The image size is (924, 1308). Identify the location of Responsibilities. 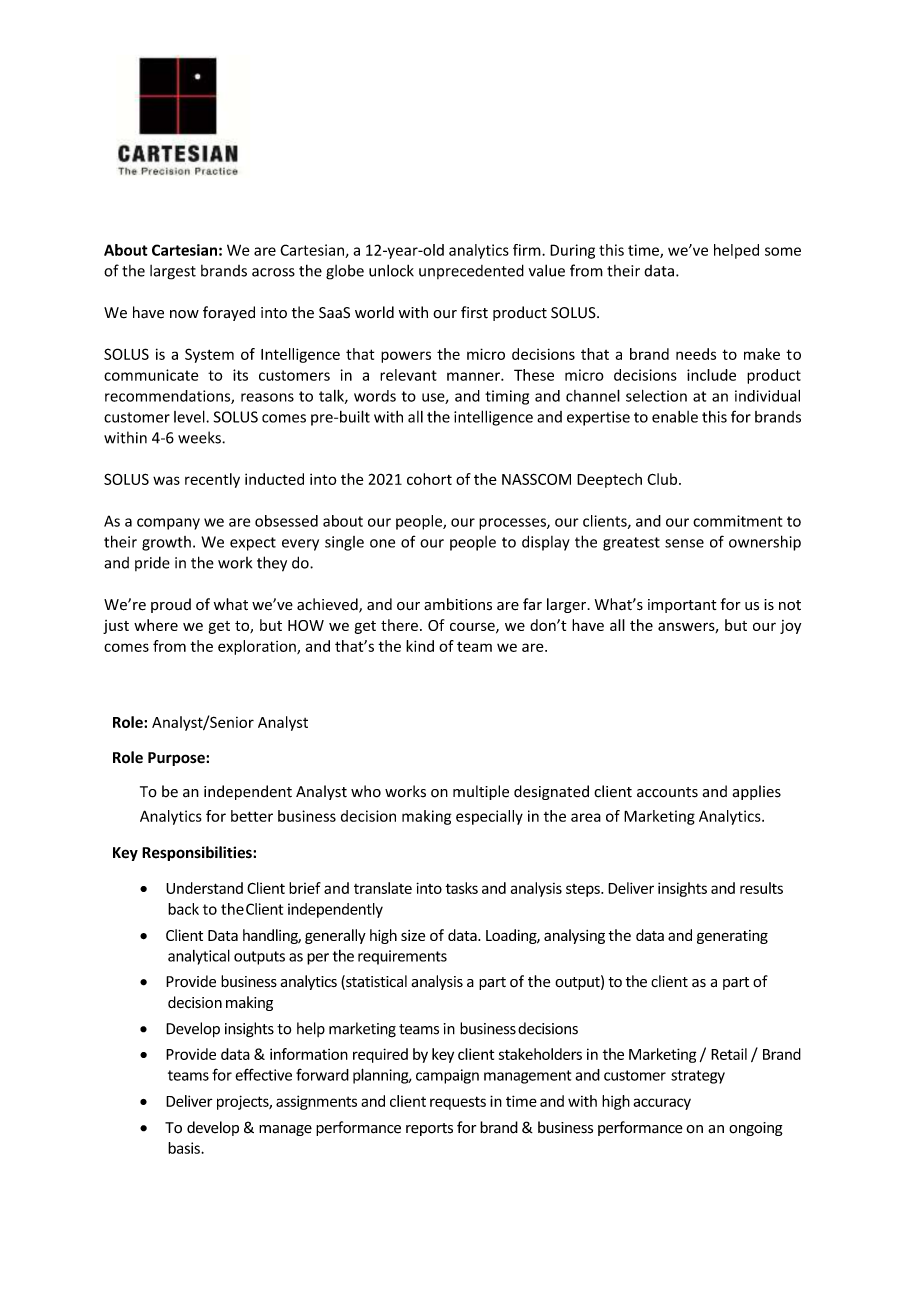
(198, 853).
